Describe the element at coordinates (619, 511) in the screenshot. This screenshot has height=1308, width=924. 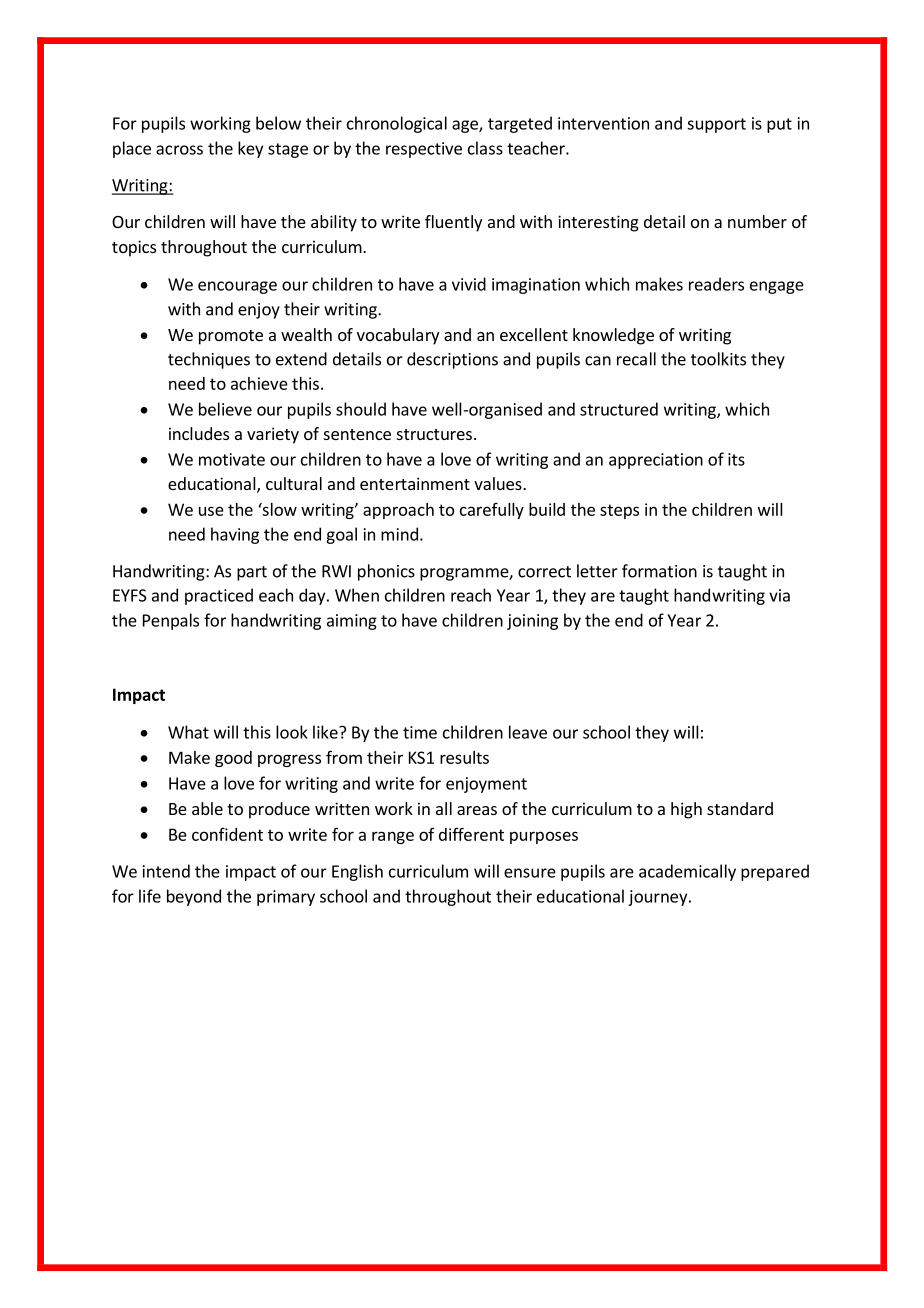
I see `steps` at that location.
